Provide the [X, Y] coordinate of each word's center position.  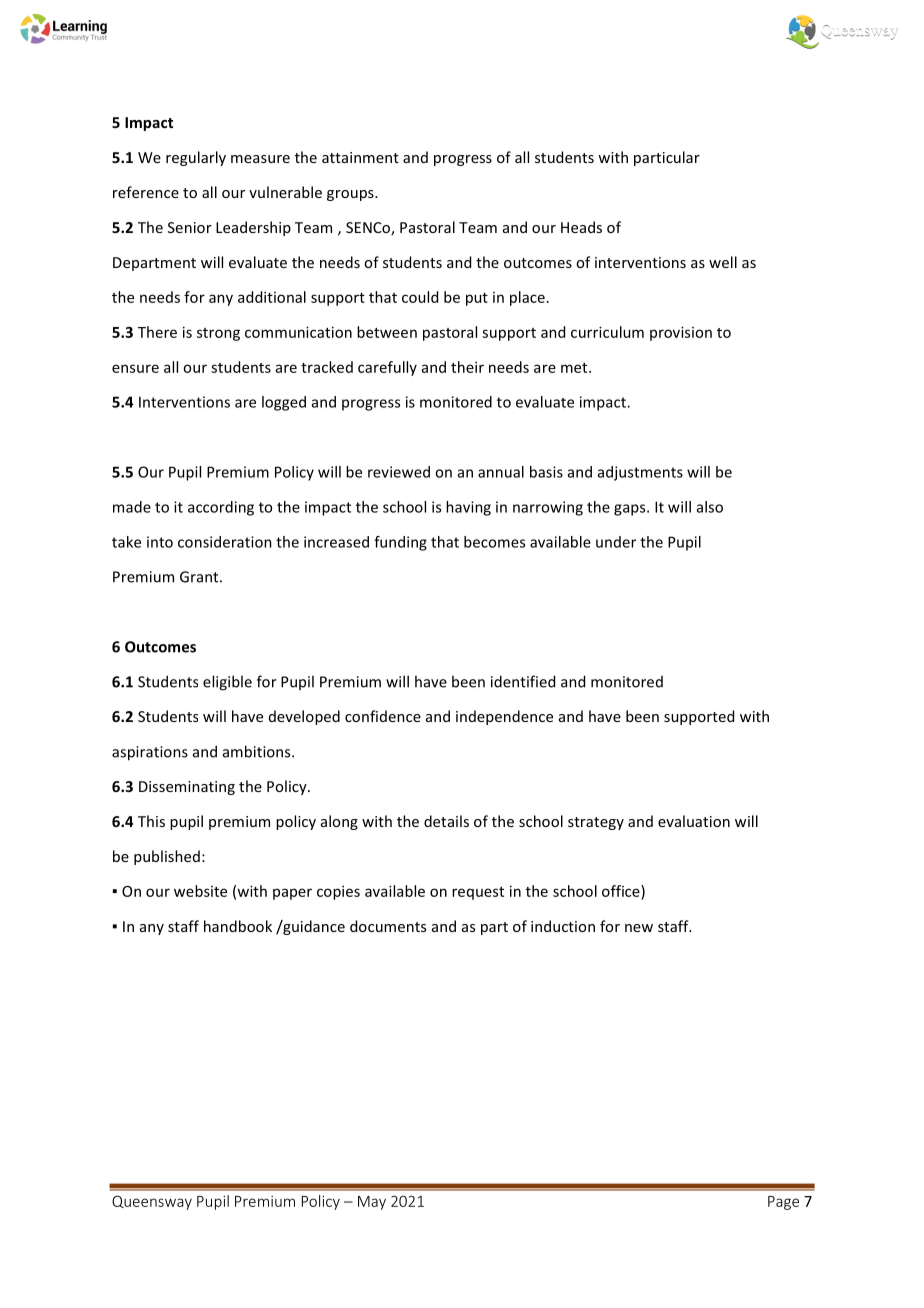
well [723, 262]
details [446, 821]
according [221, 508]
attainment [360, 157]
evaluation [694, 821]
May [372, 1203]
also [710, 507]
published [167, 857]
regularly [196, 158]
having [468, 508]
